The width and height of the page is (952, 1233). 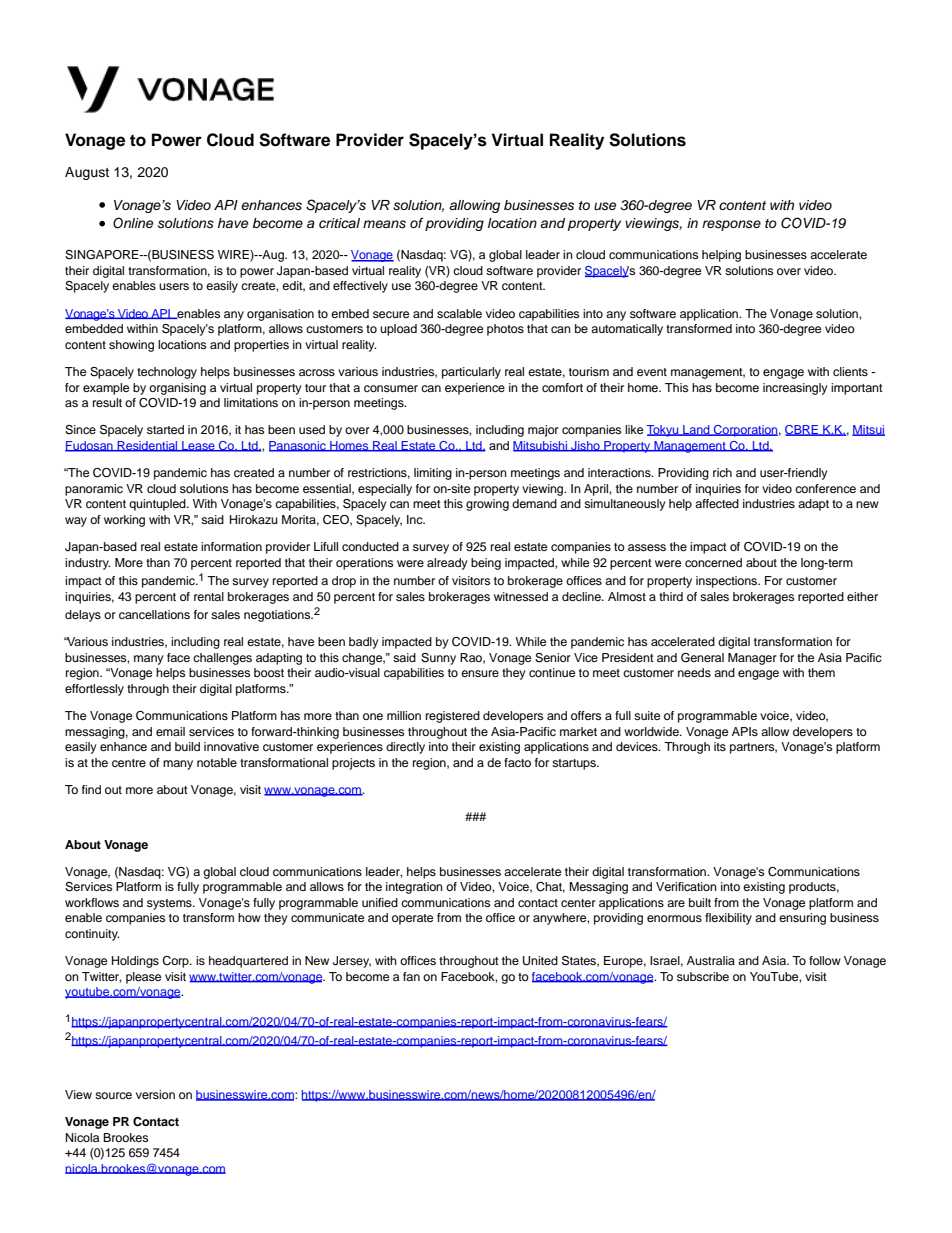 What do you see at coordinates (517, 762) in the page?
I see `facto` at bounding box center [517, 762].
